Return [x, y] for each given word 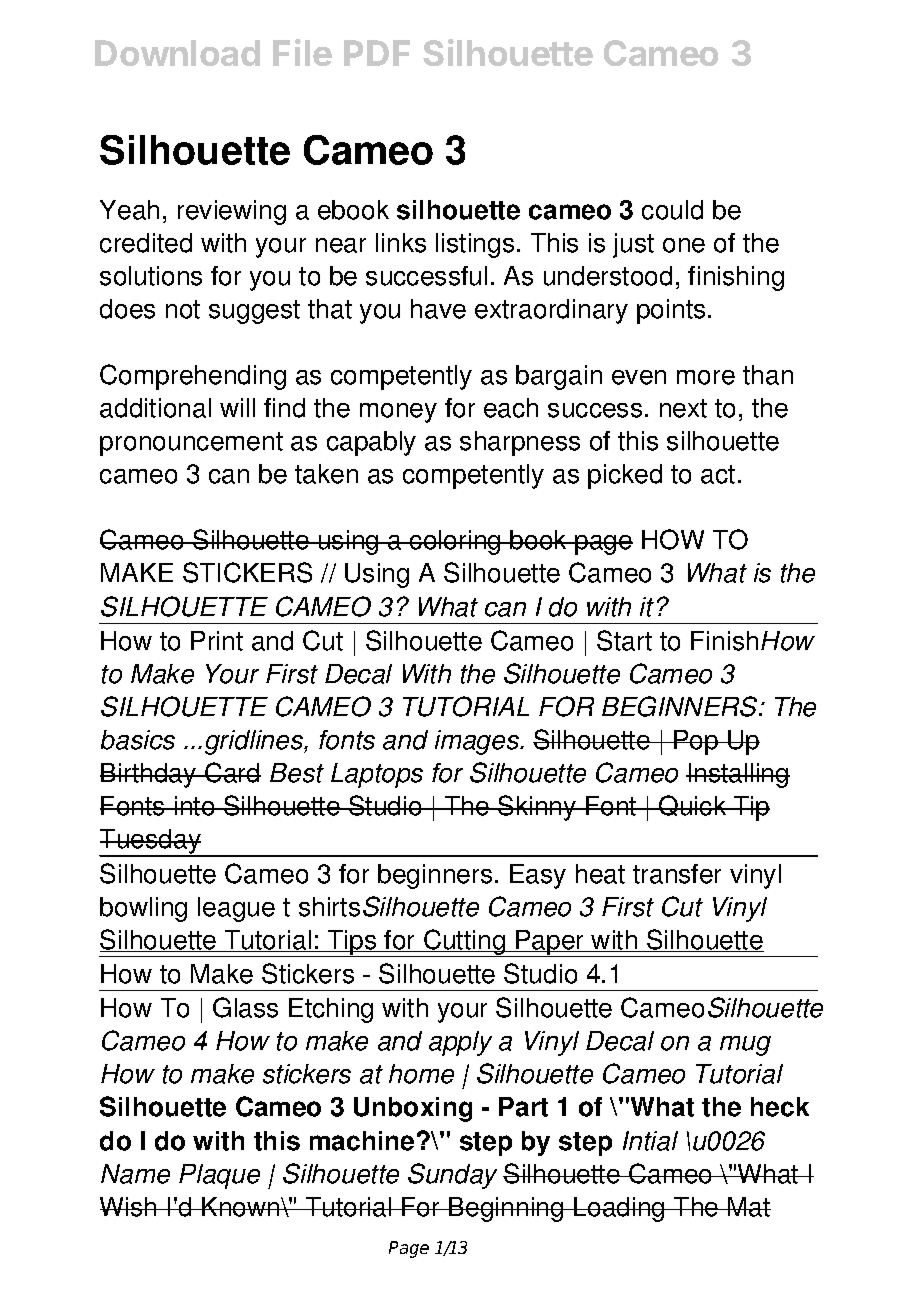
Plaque [219, 1176]
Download [177, 53]
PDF [377, 53]
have [438, 309]
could [672, 210]
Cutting [464, 943]
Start [624, 640]
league [236, 909]
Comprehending [193, 377]
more [706, 377]
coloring [455, 542]
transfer [677, 874]
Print [217, 641]
